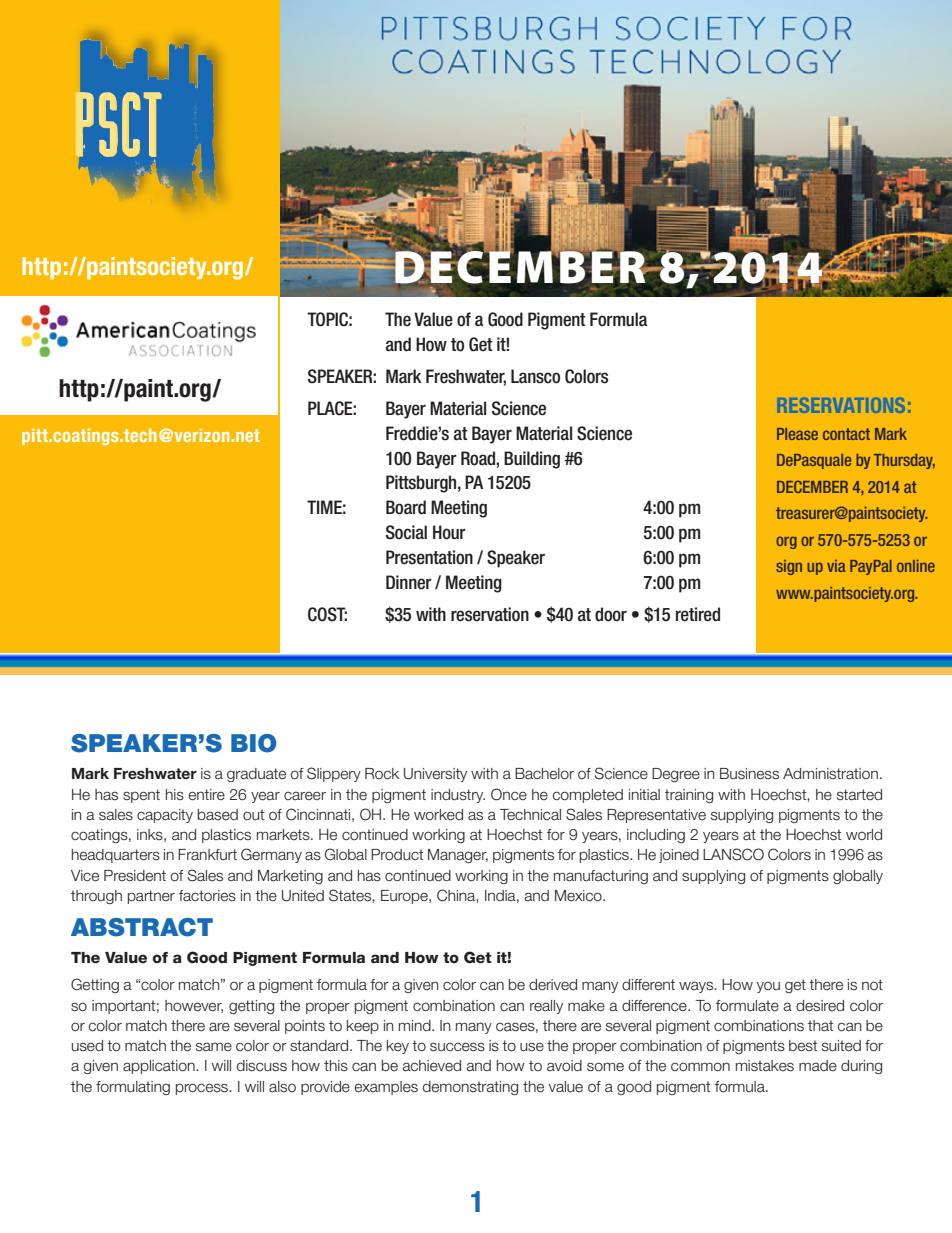 The width and height of the image is (952, 1233). Describe the element at coordinates (429, 557) in the image. I see `Presentation` at that location.
